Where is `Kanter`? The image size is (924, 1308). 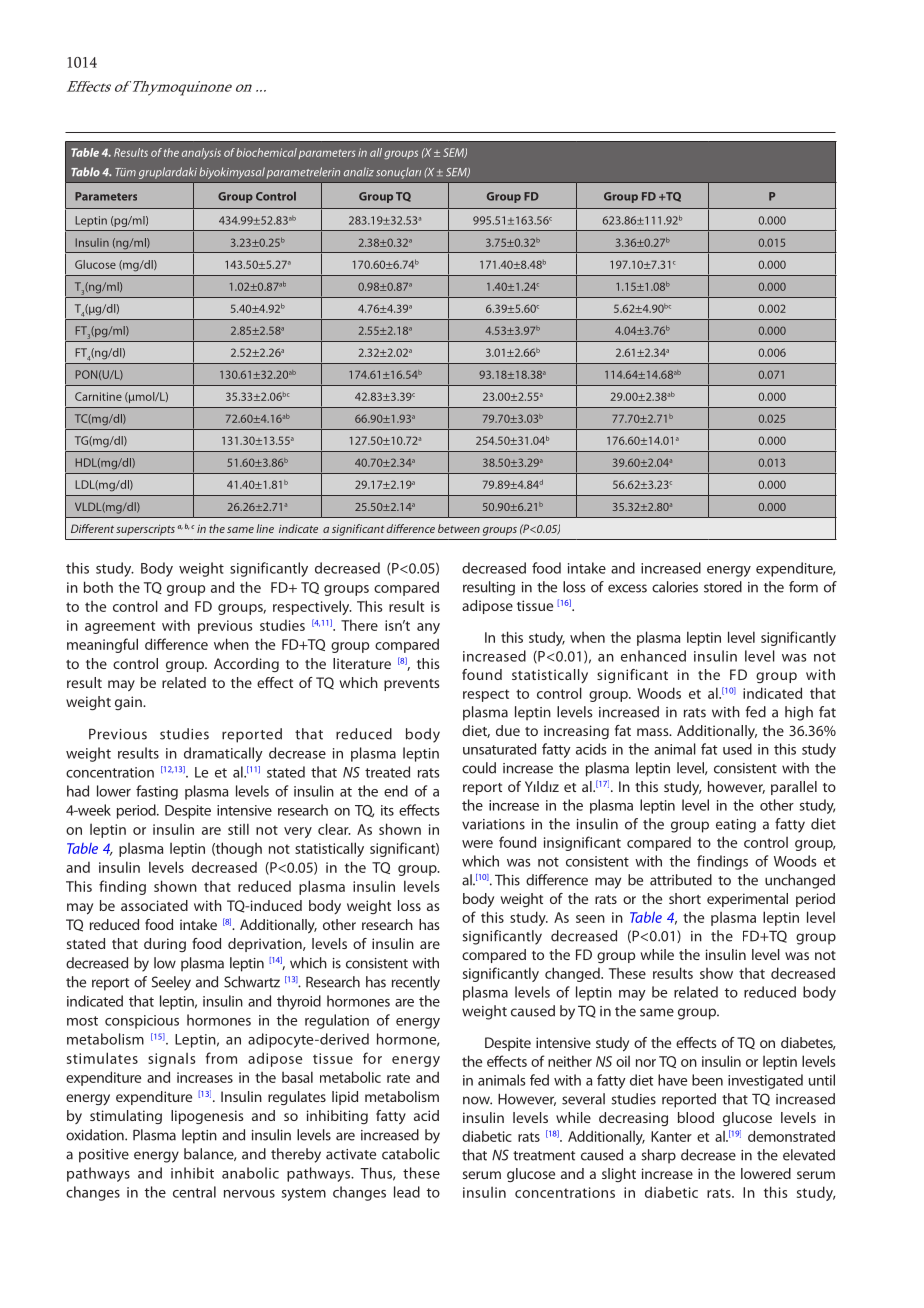 Kanter is located at coordinates (671, 1136).
